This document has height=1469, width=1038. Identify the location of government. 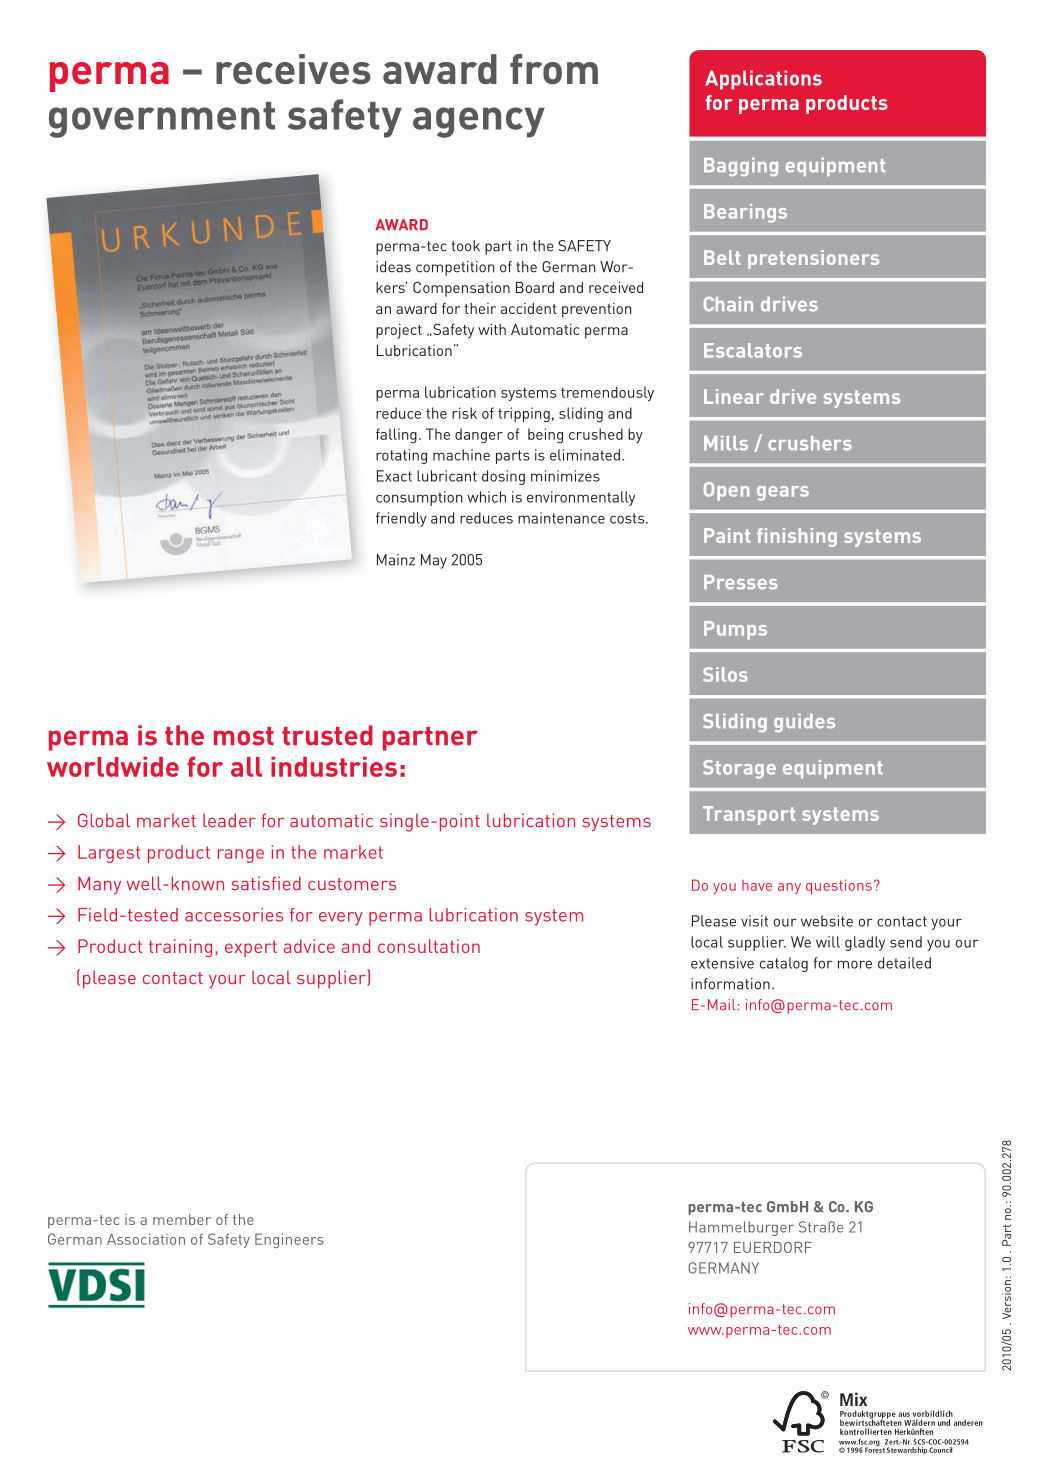
(162, 120).
